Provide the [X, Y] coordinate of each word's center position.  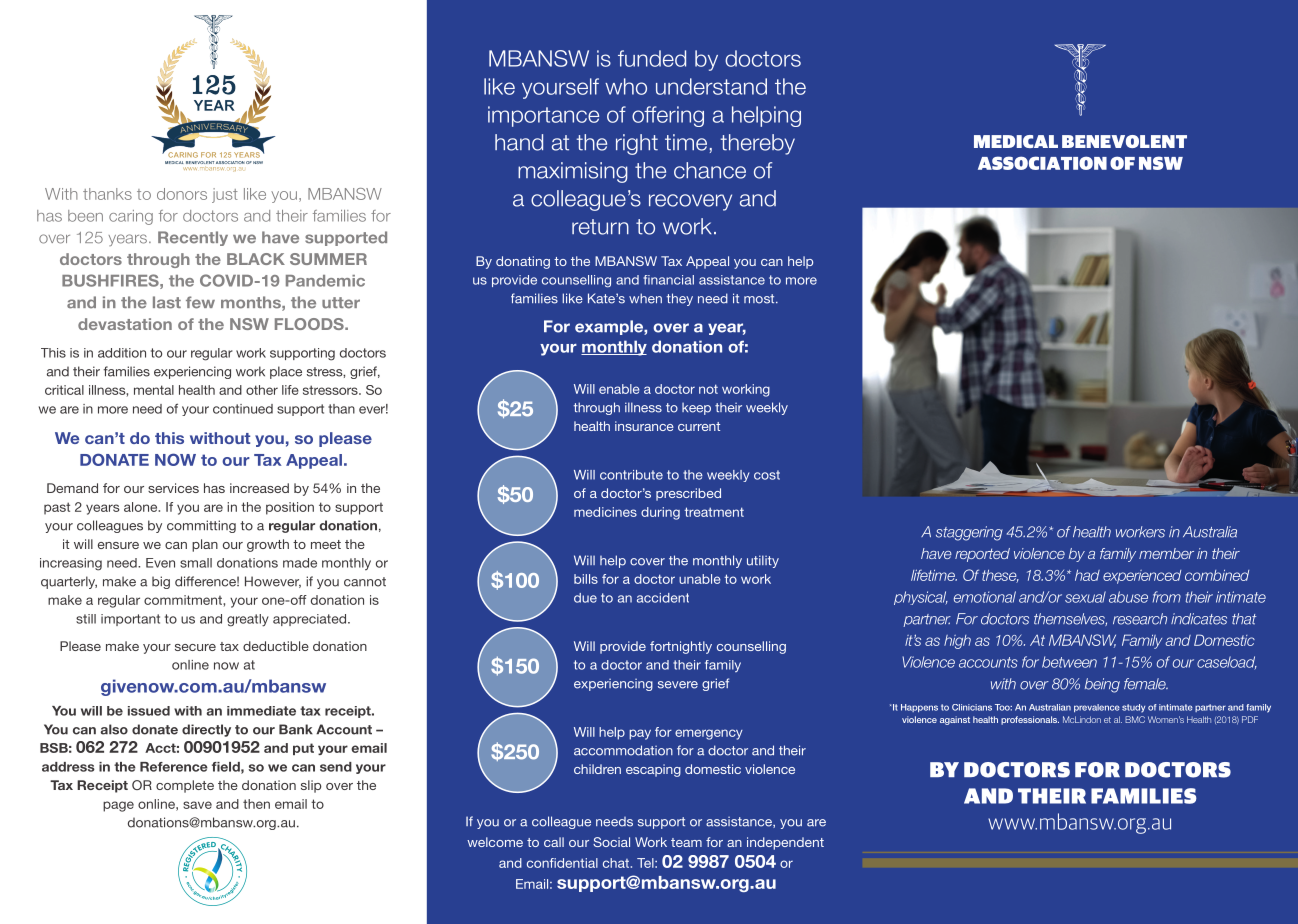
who [626, 86]
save [197, 805]
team [686, 842]
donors [182, 194]
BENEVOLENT [1124, 141]
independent [785, 843]
